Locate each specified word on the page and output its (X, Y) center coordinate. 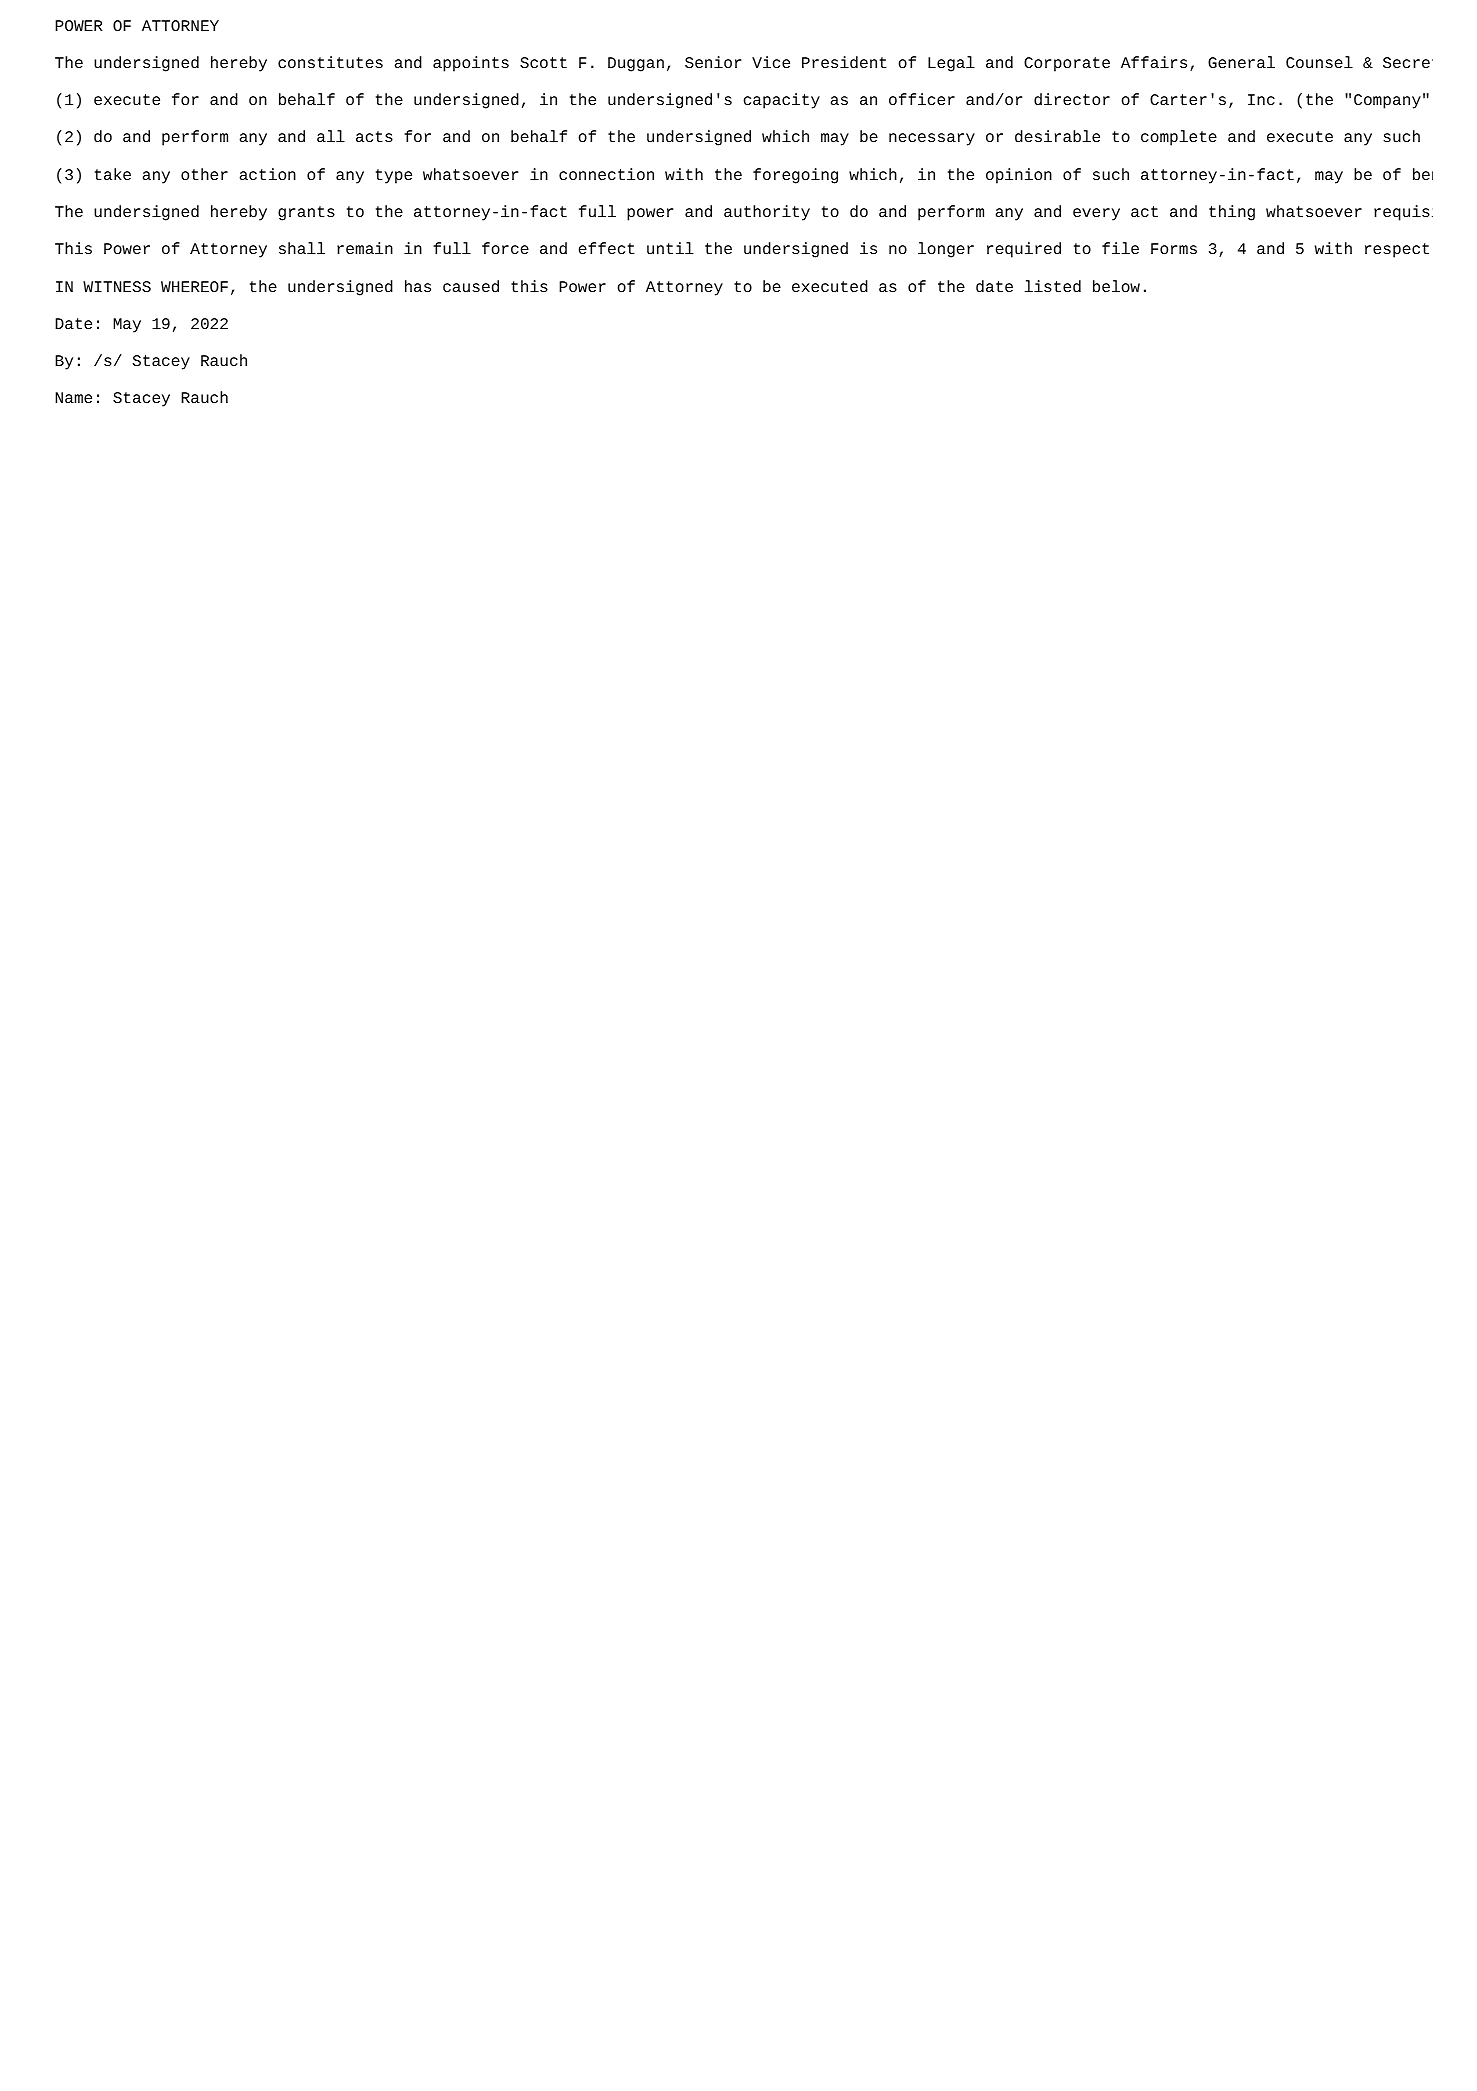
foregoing (795, 176)
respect (1397, 250)
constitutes (330, 62)
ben (1423, 174)
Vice (771, 62)
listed (1053, 286)
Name (73, 397)
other (204, 174)
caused (471, 286)
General (1241, 62)
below (1116, 286)
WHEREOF (194, 286)
